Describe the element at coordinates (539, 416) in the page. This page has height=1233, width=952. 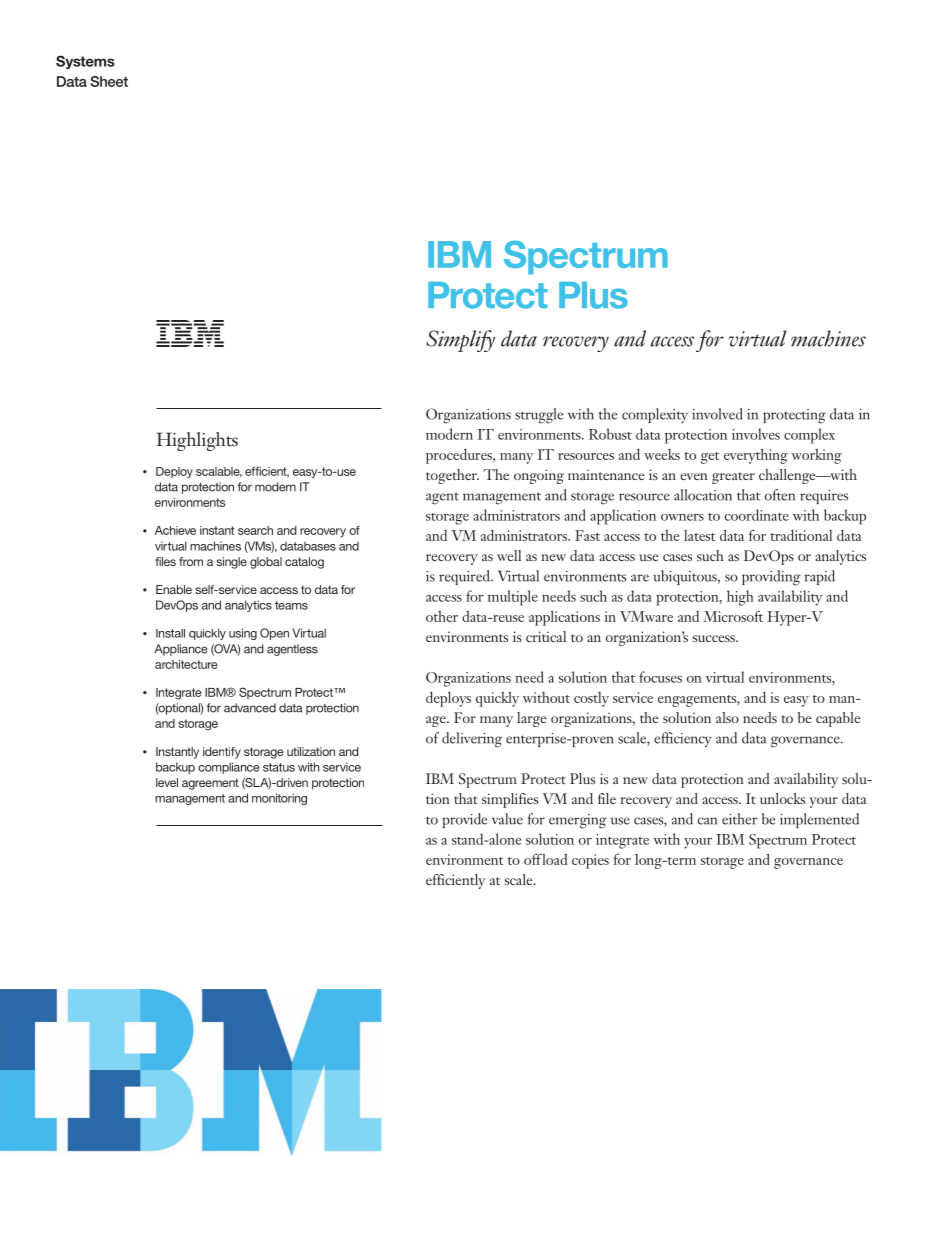
I see `struggle` at that location.
